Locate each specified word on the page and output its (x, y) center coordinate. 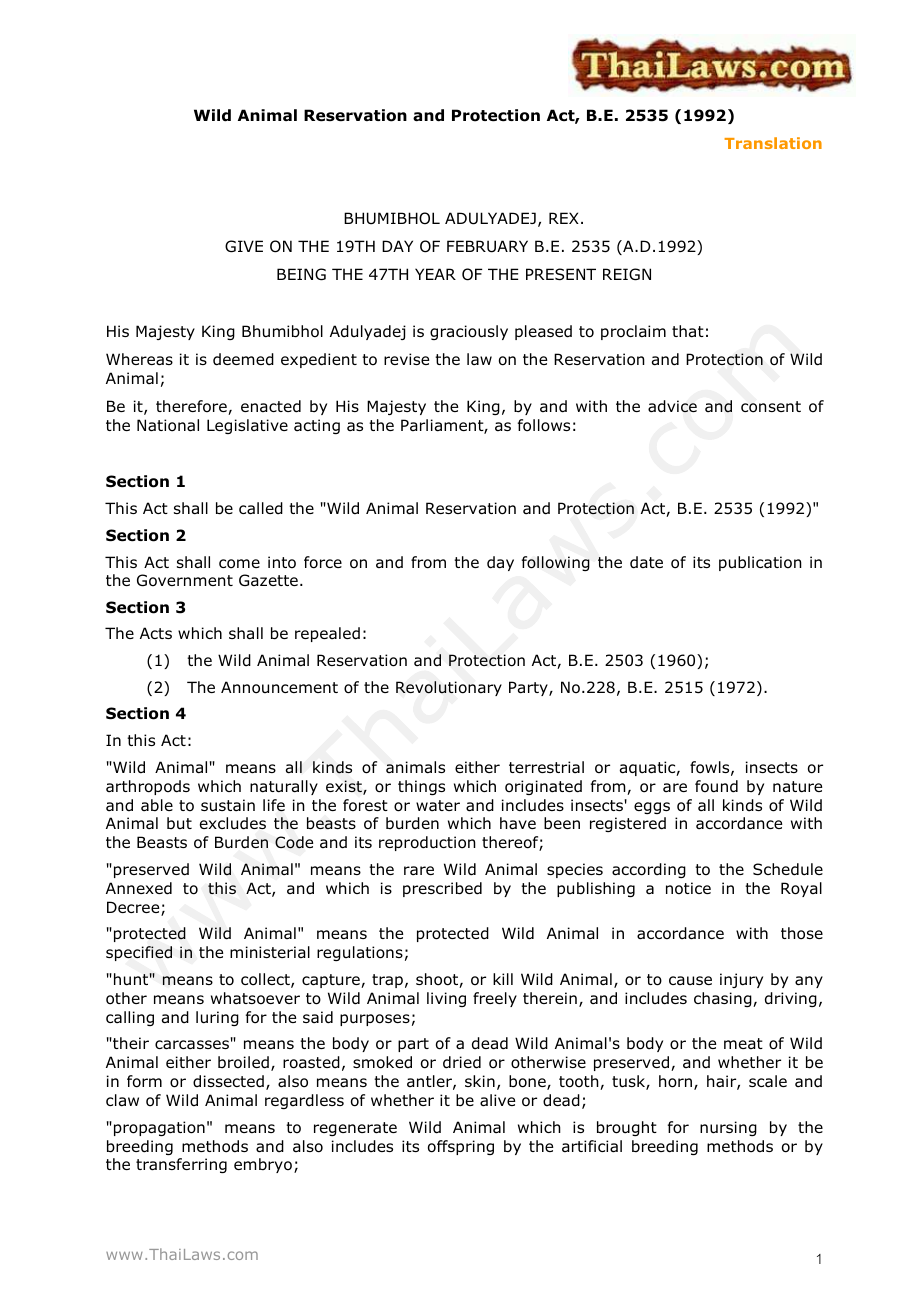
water (438, 805)
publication (760, 563)
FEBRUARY (487, 246)
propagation (159, 1128)
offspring (461, 1147)
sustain (228, 805)
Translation (773, 143)
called (261, 508)
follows (544, 425)
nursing (728, 1128)
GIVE (244, 246)
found (716, 786)
